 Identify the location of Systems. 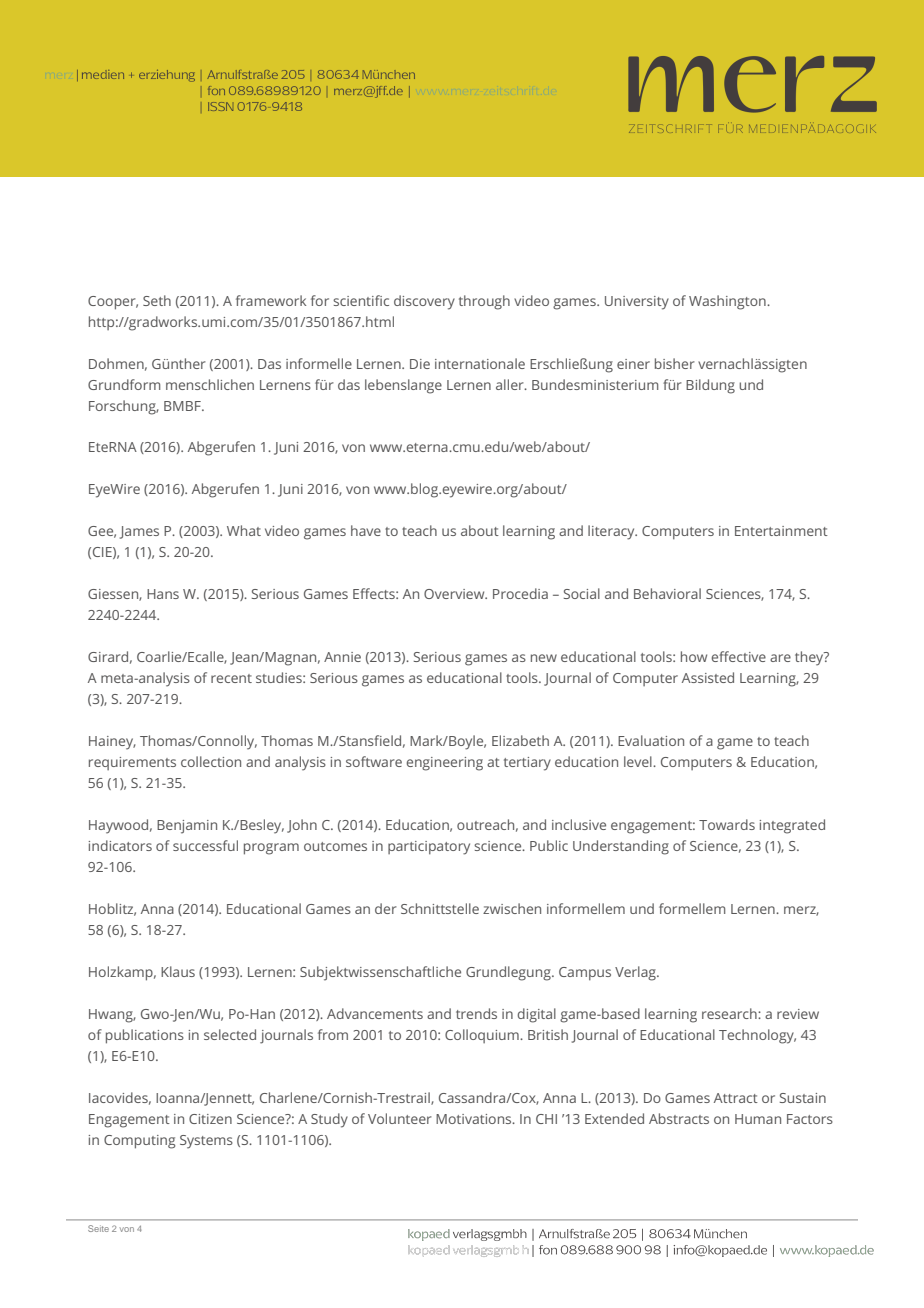
(206, 1142).
